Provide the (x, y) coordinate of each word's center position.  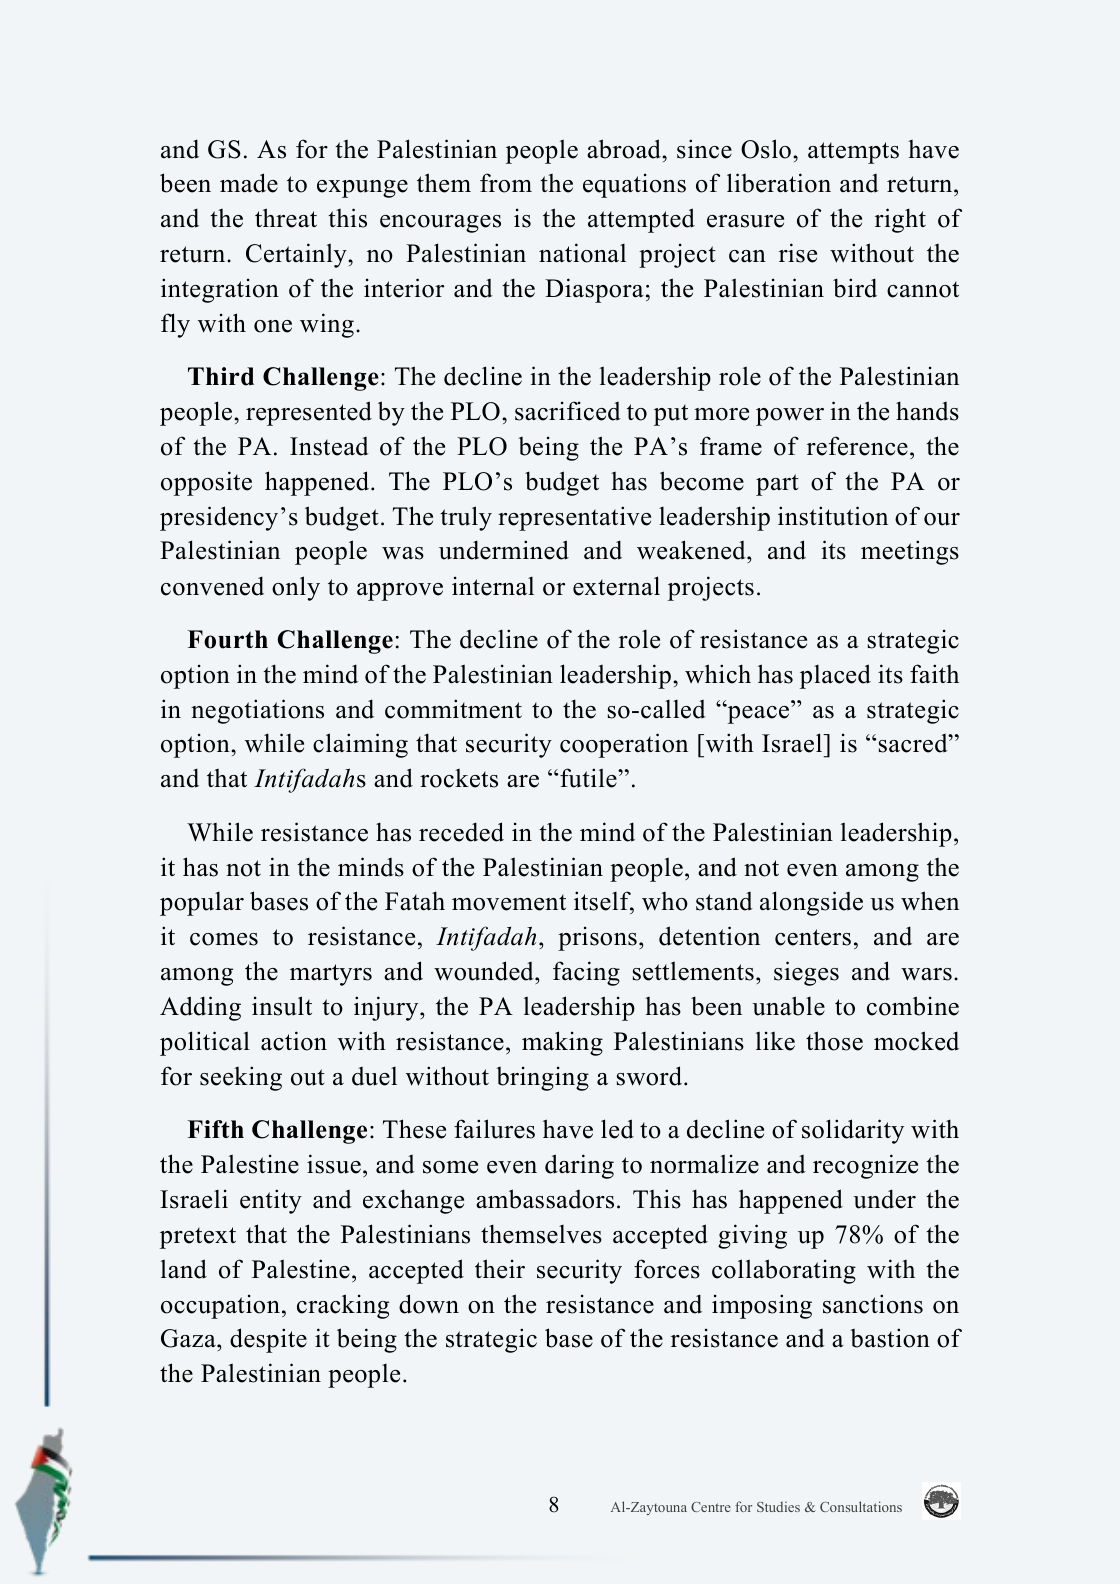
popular (202, 904)
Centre (711, 1507)
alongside (811, 903)
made (249, 183)
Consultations (861, 1506)
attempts (853, 153)
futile (589, 778)
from (506, 183)
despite (268, 1340)
